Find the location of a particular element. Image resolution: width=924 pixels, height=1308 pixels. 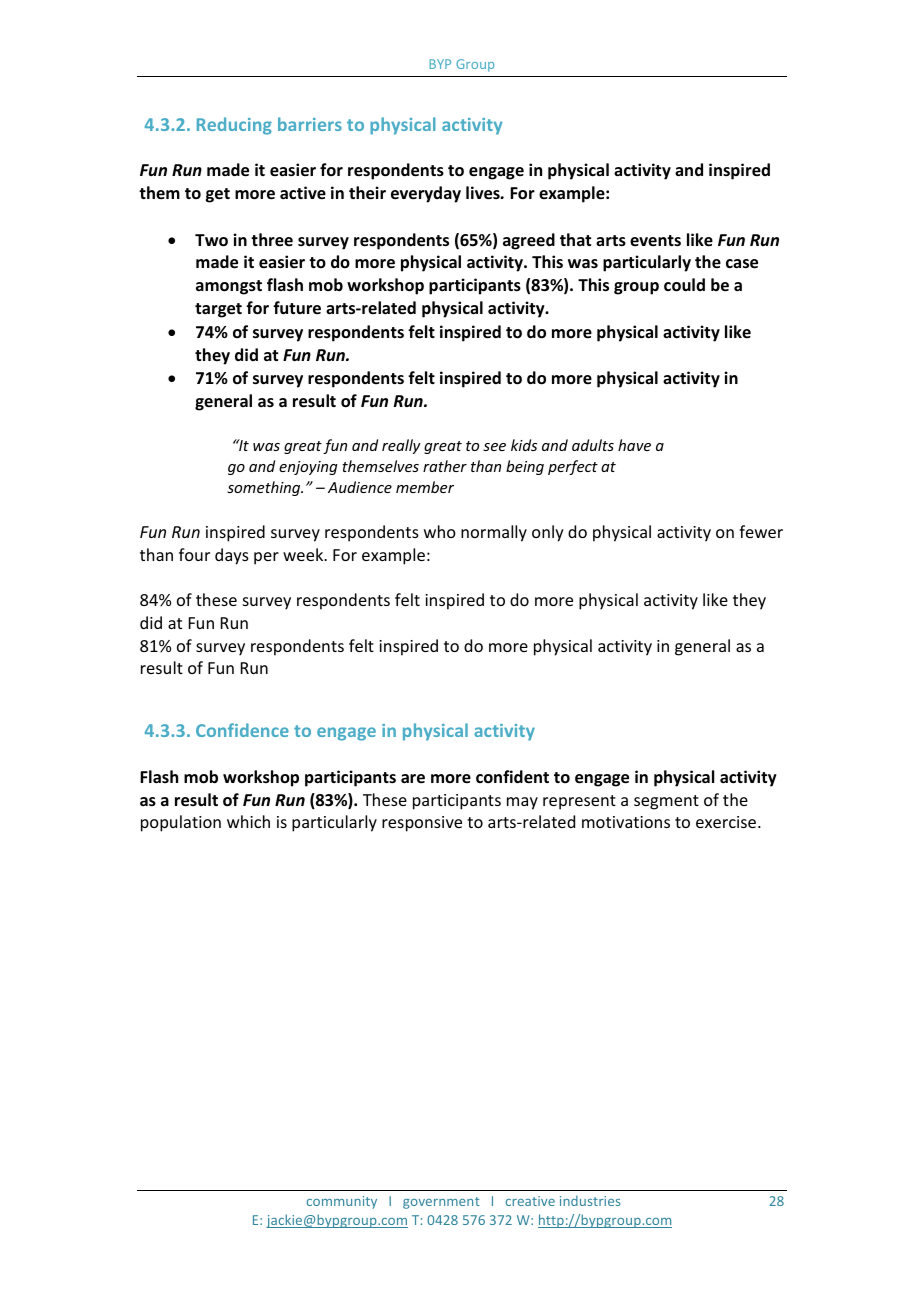

everyday is located at coordinates (426, 194).
